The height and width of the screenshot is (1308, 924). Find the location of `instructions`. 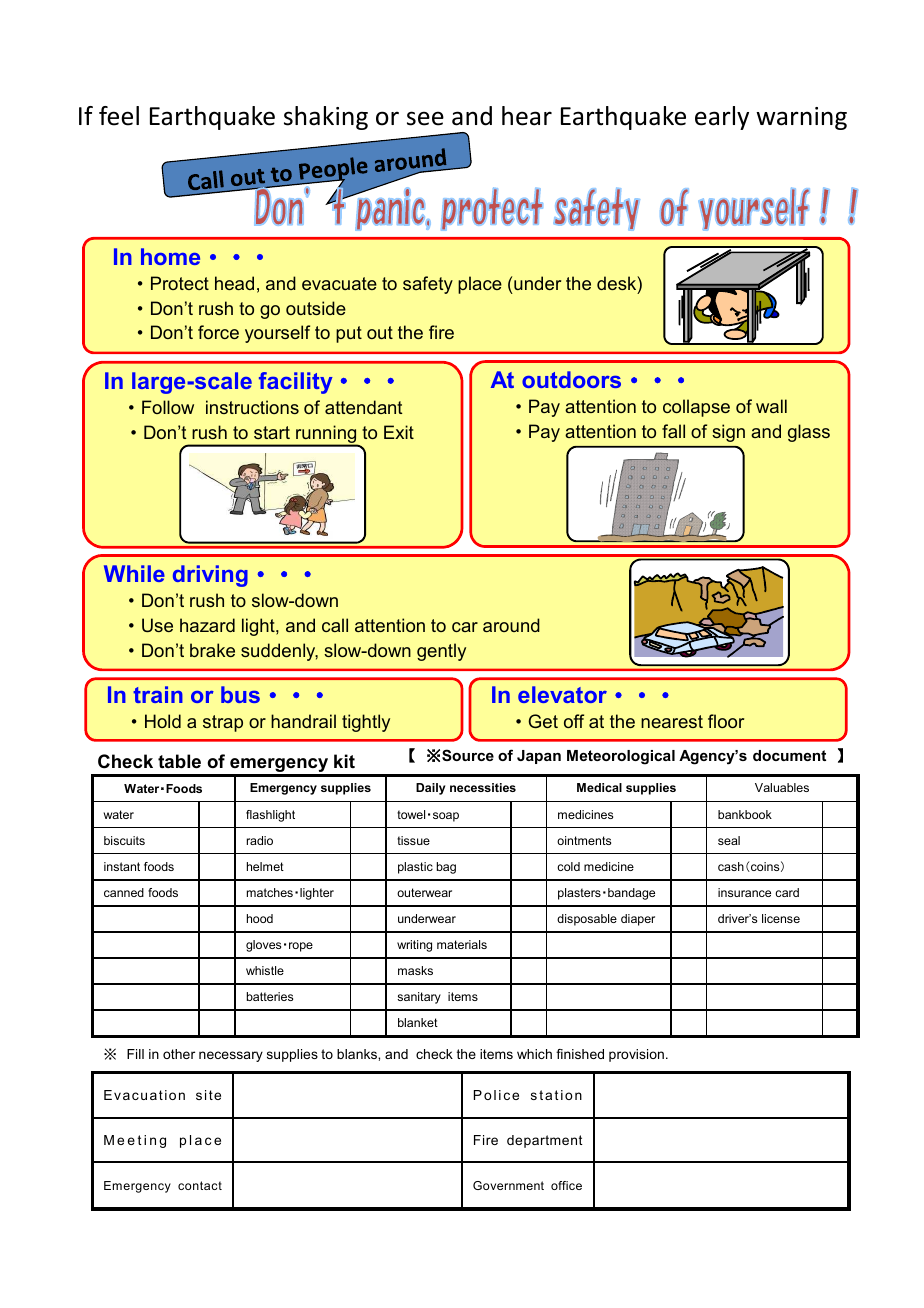

instructions is located at coordinates (252, 407).
